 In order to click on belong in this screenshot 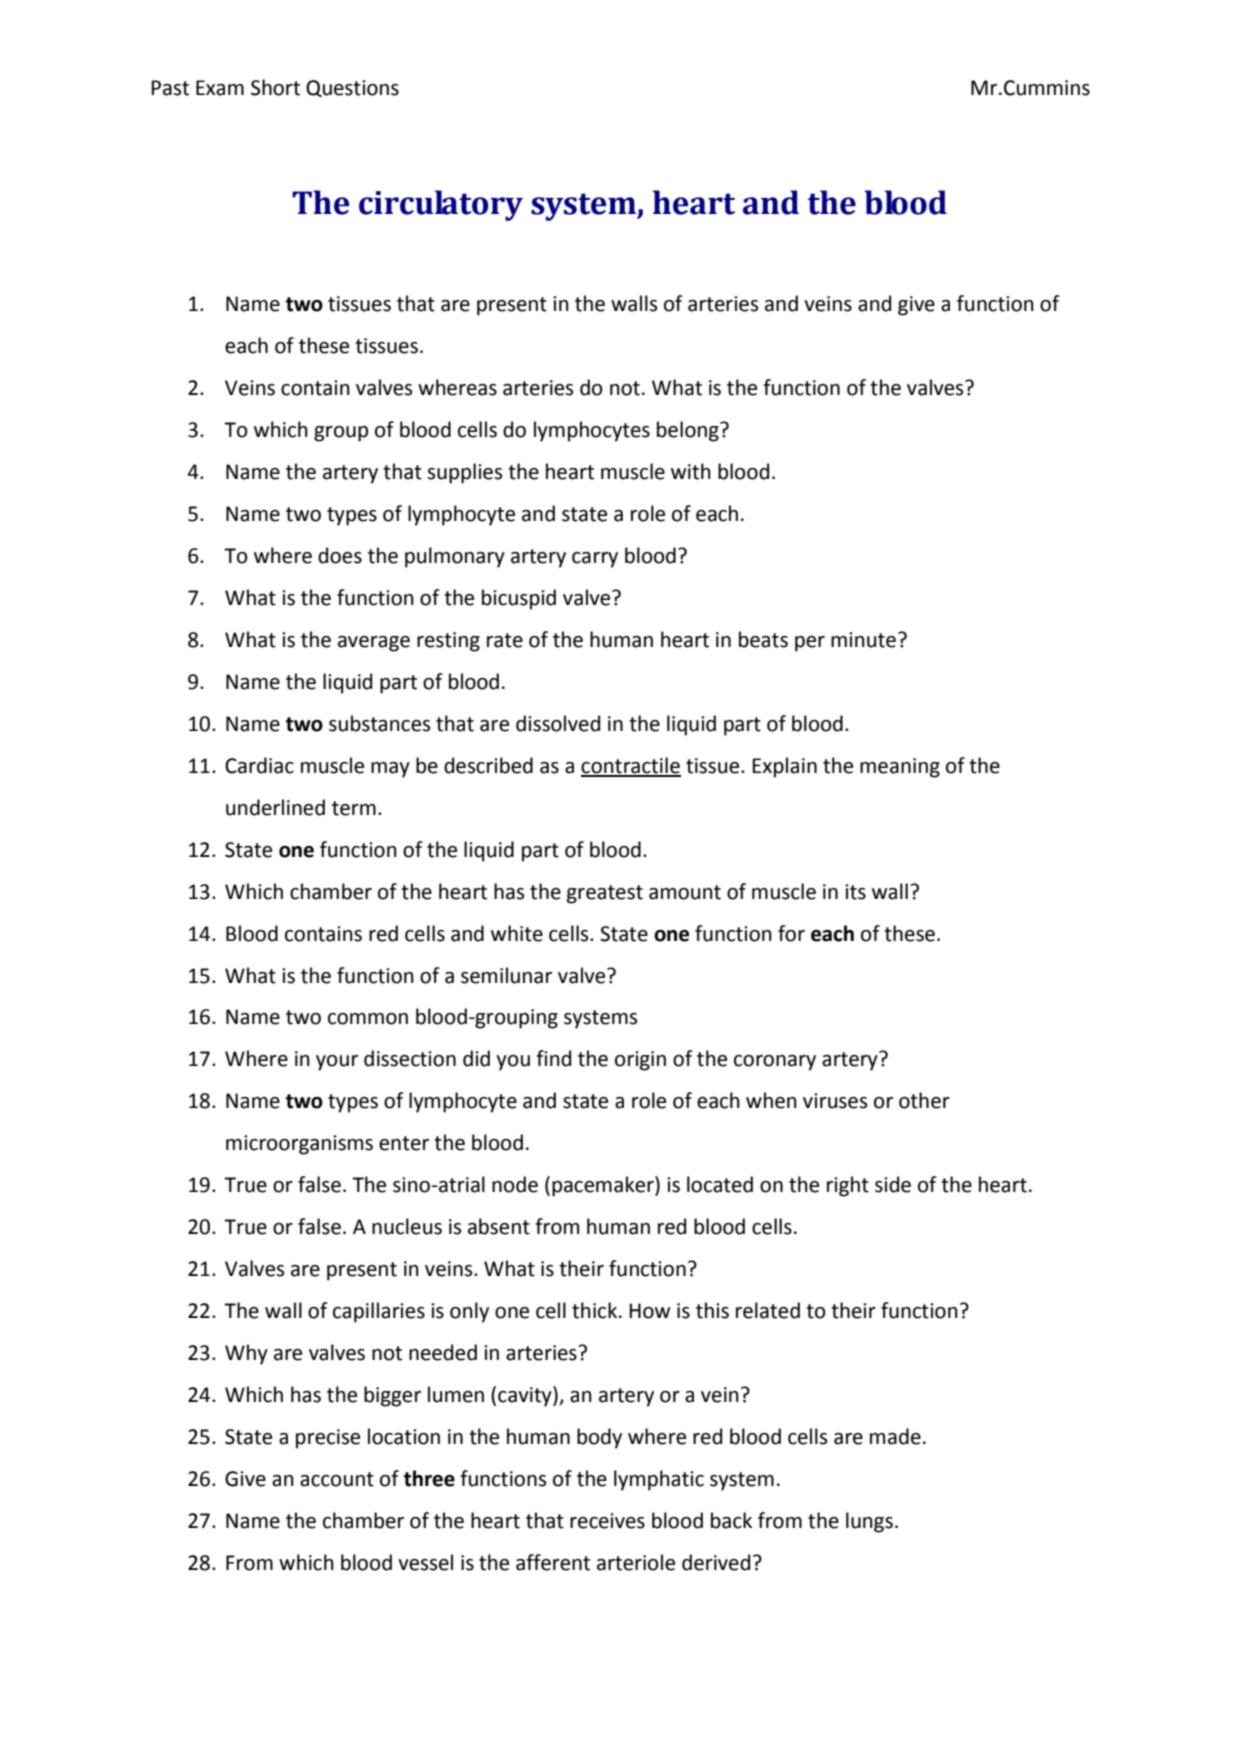, I will do `click(689, 431)`.
